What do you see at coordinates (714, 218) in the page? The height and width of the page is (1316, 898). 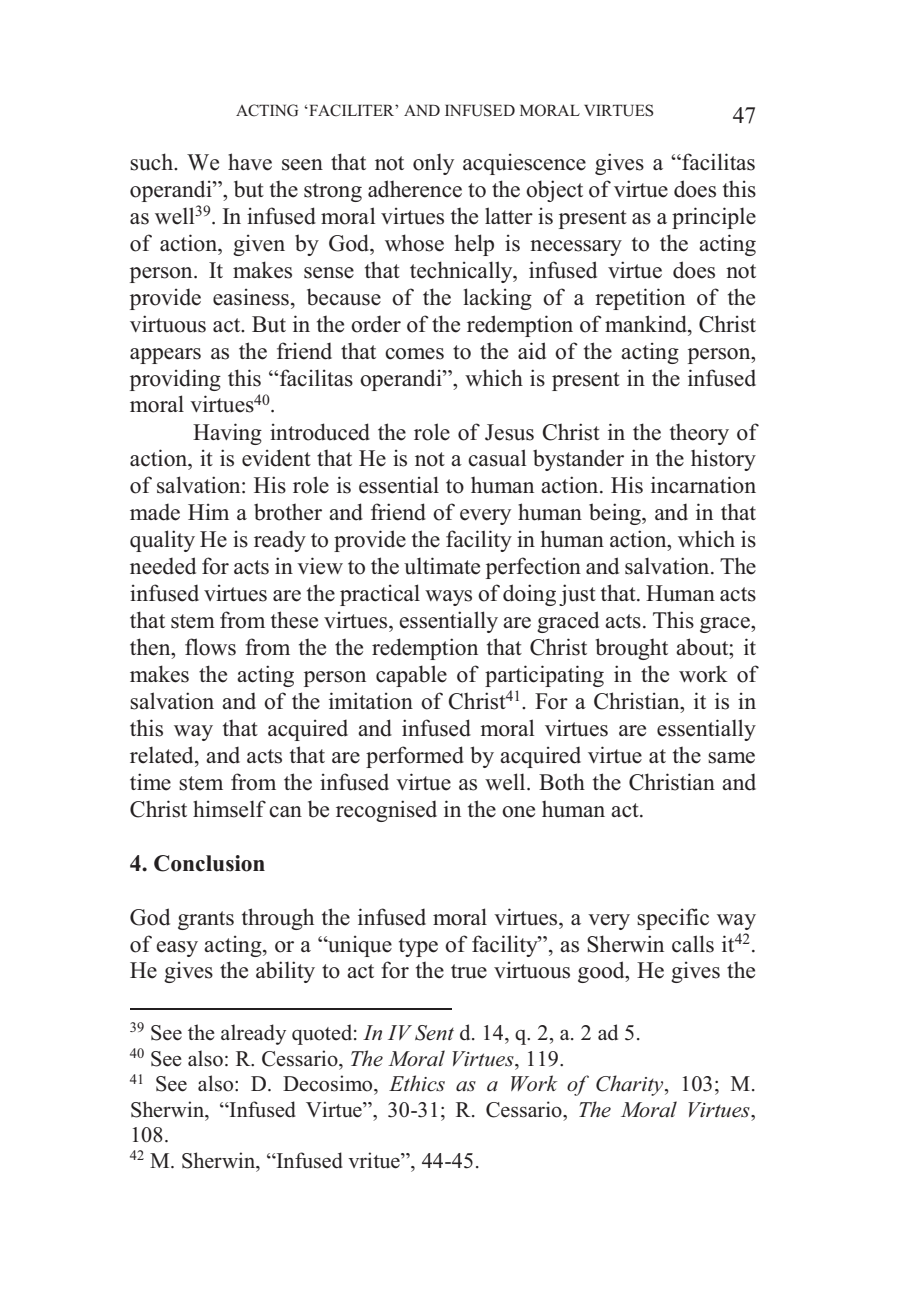 I see `principle` at bounding box center [714, 218].
